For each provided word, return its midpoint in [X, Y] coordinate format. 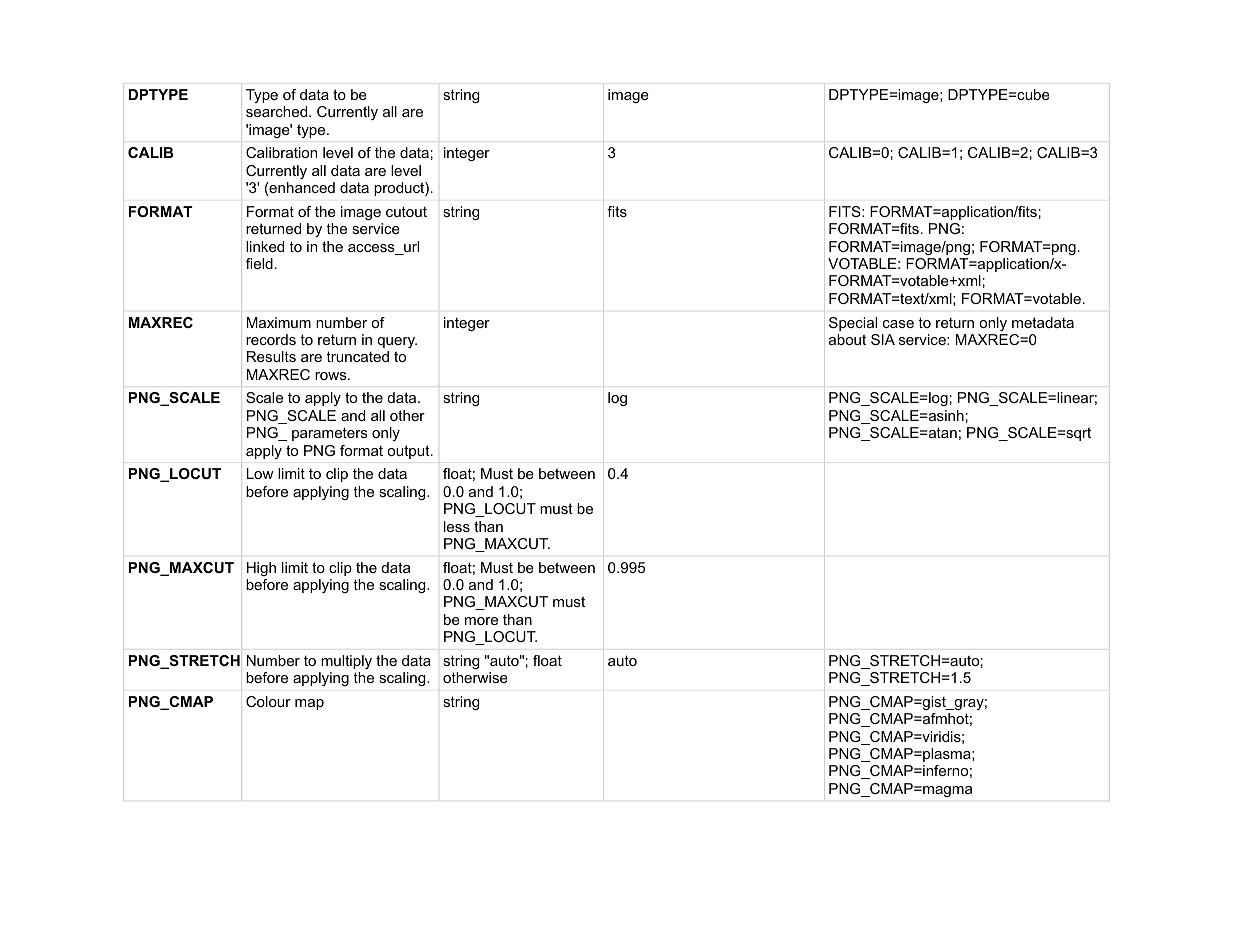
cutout [406, 211]
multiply [346, 662]
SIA [883, 339]
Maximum [279, 322]
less [457, 526]
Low [260, 473]
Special [853, 324]
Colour [268, 701]
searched [278, 111]
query [397, 342]
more [481, 621]
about [847, 339]
